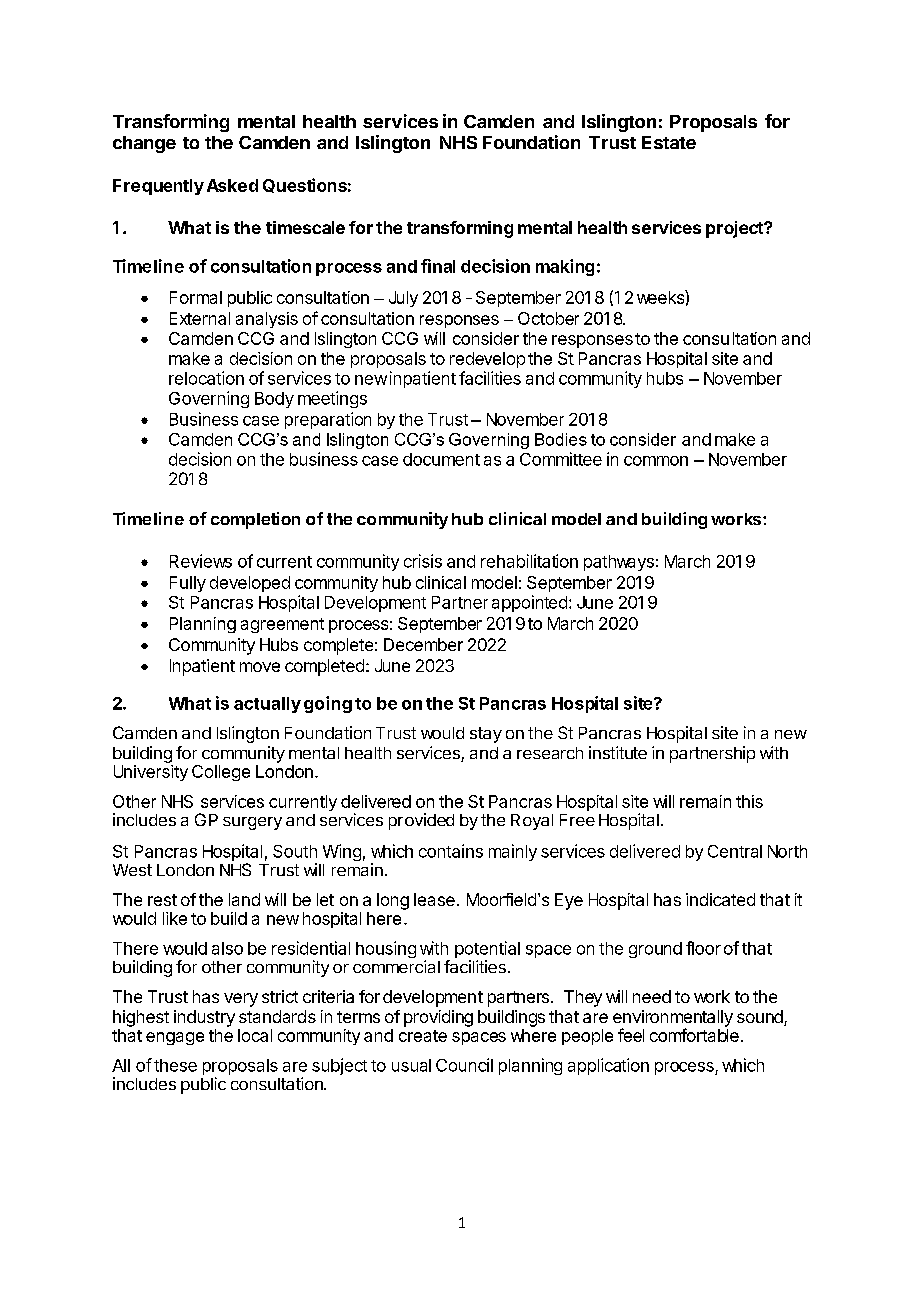 This screenshot has width=924, height=1308. What do you see at coordinates (232, 185) in the screenshot?
I see `Asked` at bounding box center [232, 185].
